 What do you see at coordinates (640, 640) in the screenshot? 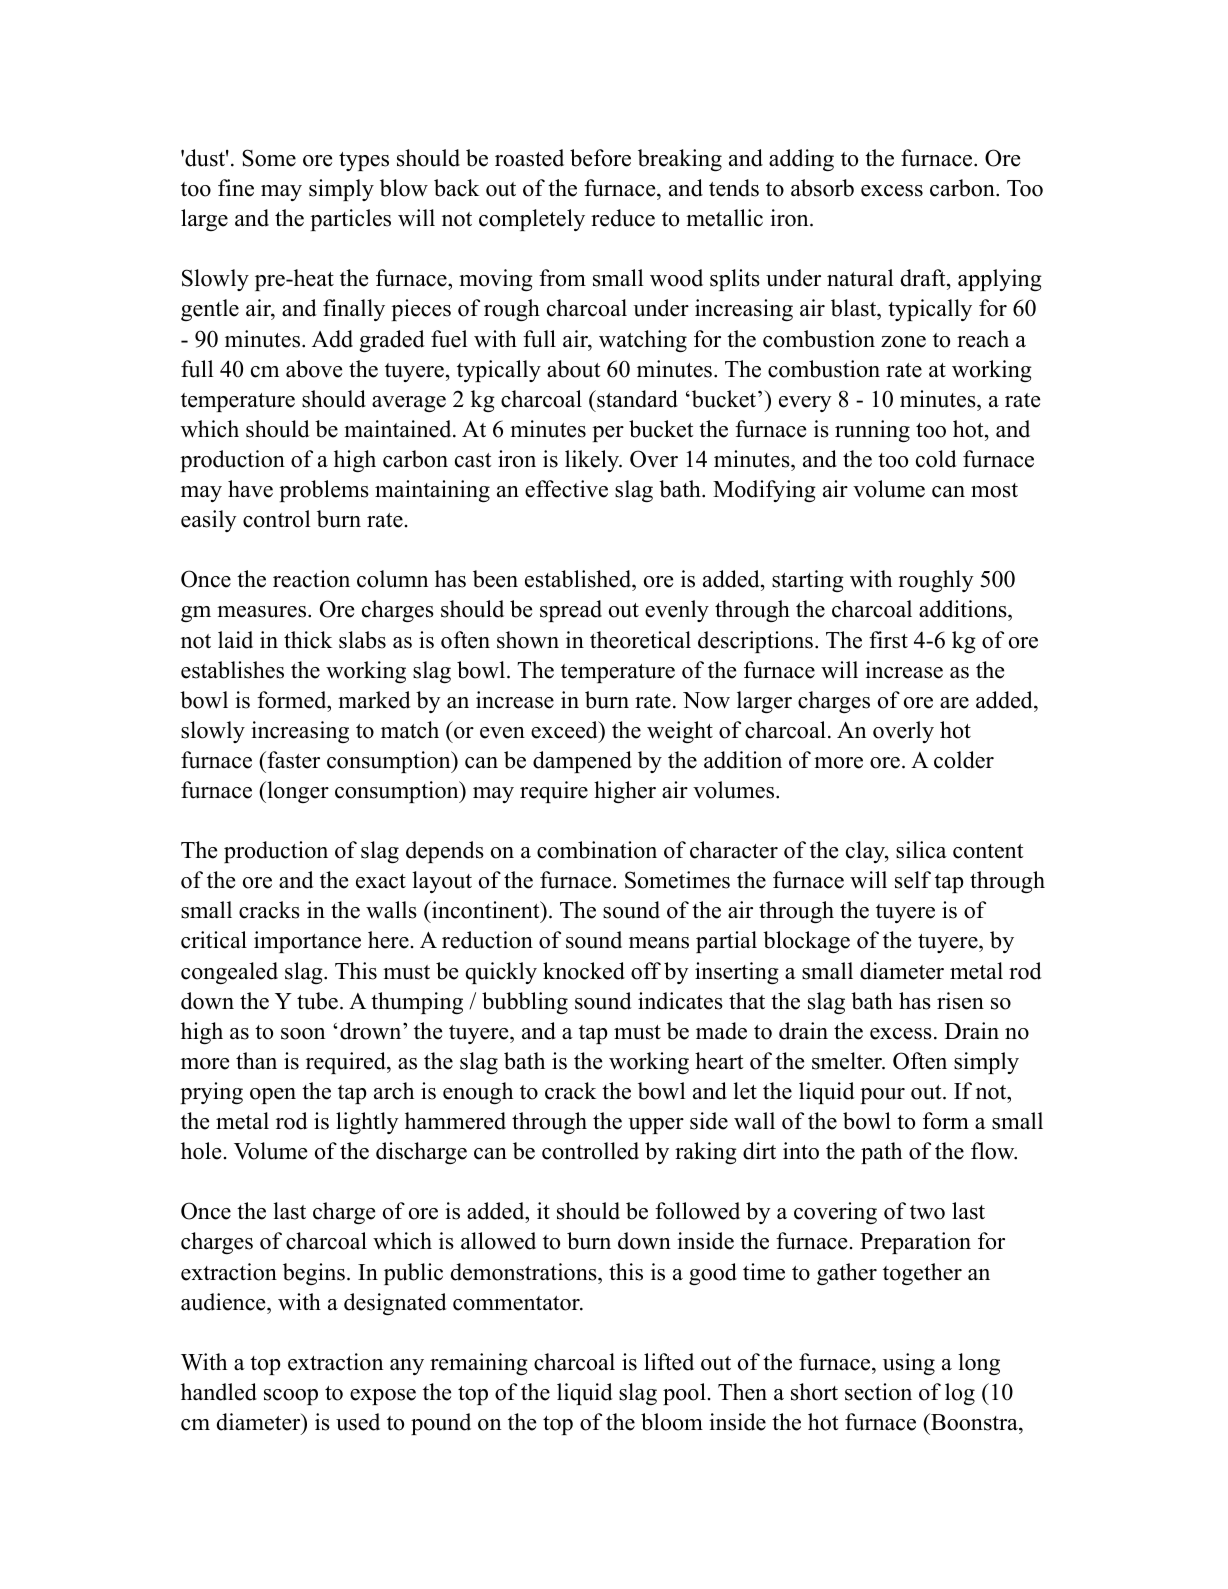
I see `theoretical` at bounding box center [640, 640].
